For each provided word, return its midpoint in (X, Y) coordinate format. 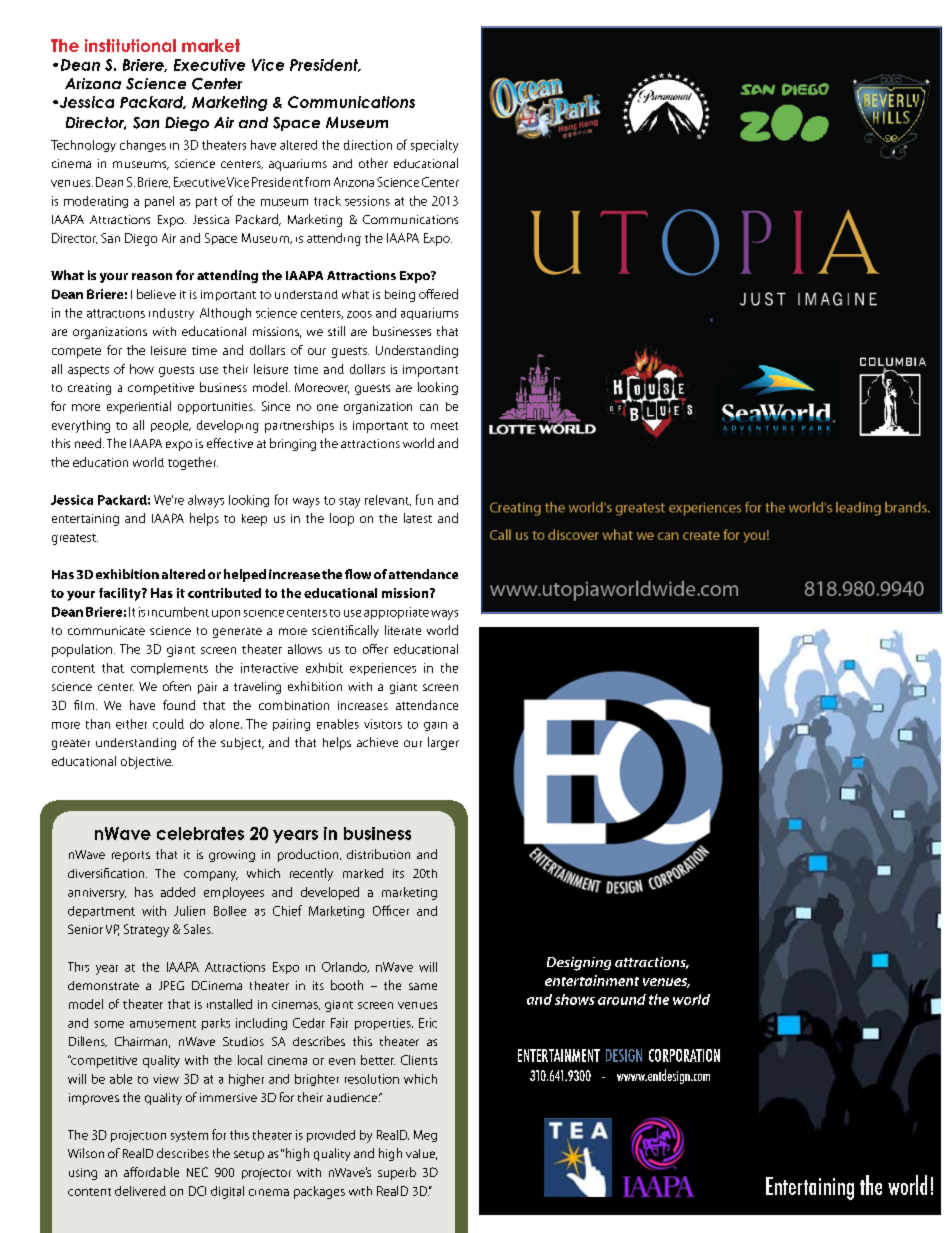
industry (171, 314)
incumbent (178, 612)
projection (138, 1136)
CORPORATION (684, 1055)
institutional (130, 45)
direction (368, 145)
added (178, 892)
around (622, 999)
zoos (359, 314)
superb (397, 1173)
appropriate (396, 613)
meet (444, 426)
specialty (434, 146)
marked (363, 873)
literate (403, 630)
